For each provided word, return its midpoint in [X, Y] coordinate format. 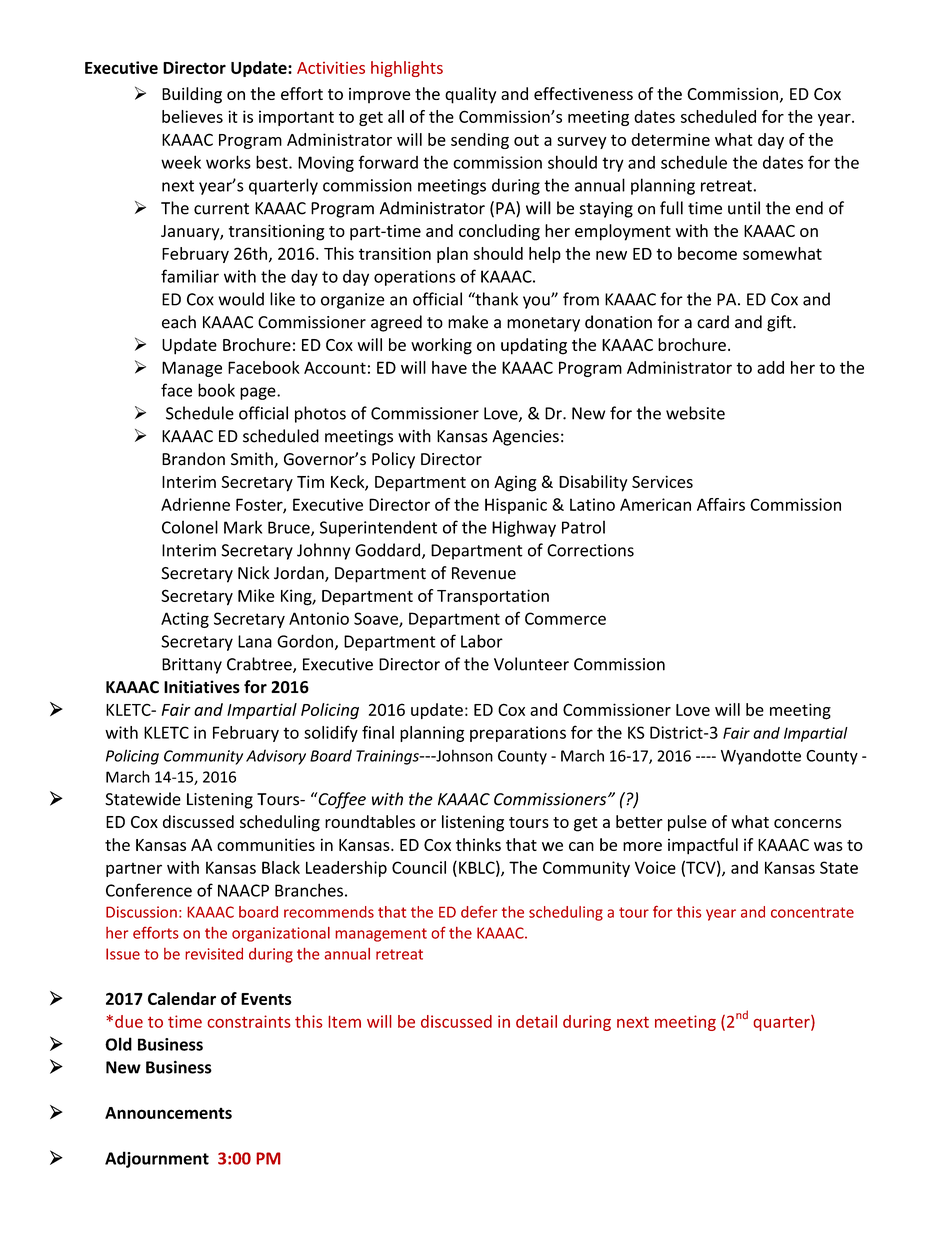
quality [470, 95]
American [655, 504]
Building [192, 95]
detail [536, 1021]
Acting [185, 620]
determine [670, 139]
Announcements [168, 1113]
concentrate [812, 912]
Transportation [493, 597]
